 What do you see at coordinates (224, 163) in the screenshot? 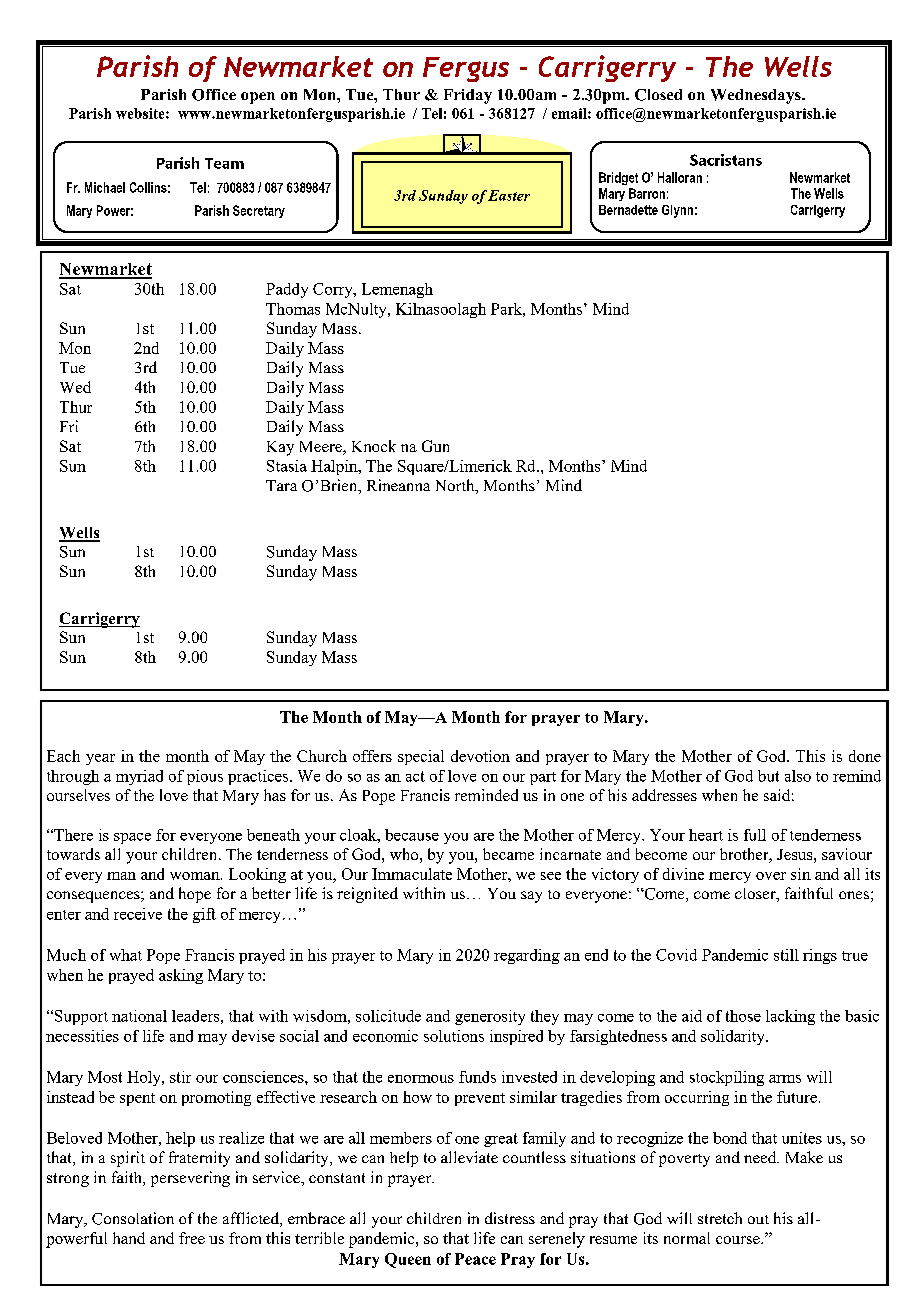
I see `Team` at bounding box center [224, 163].
